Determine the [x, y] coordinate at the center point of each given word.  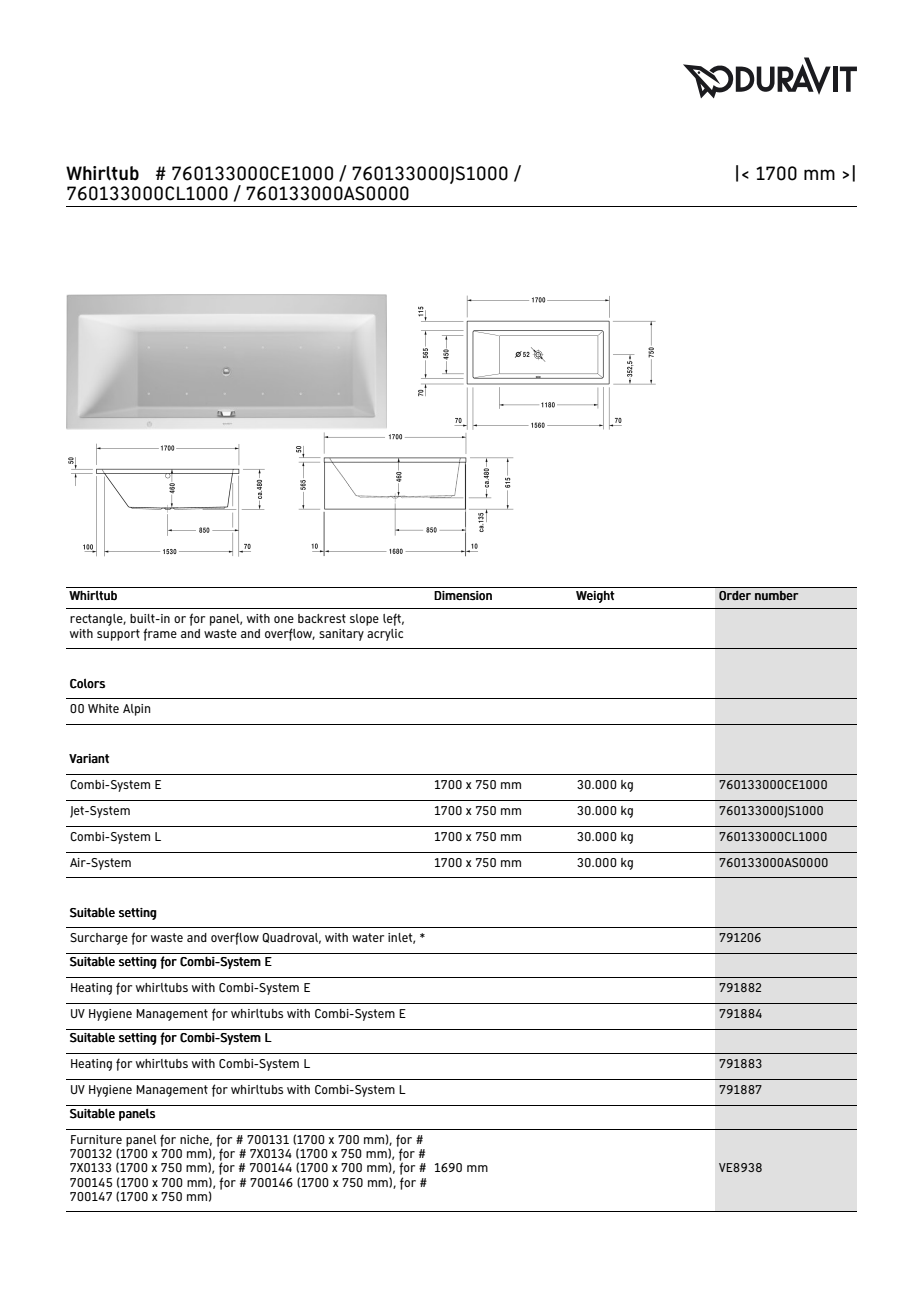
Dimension [463, 596]
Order [735, 596]
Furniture [96, 1139]
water [368, 937]
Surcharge [99, 939]
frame [160, 634]
